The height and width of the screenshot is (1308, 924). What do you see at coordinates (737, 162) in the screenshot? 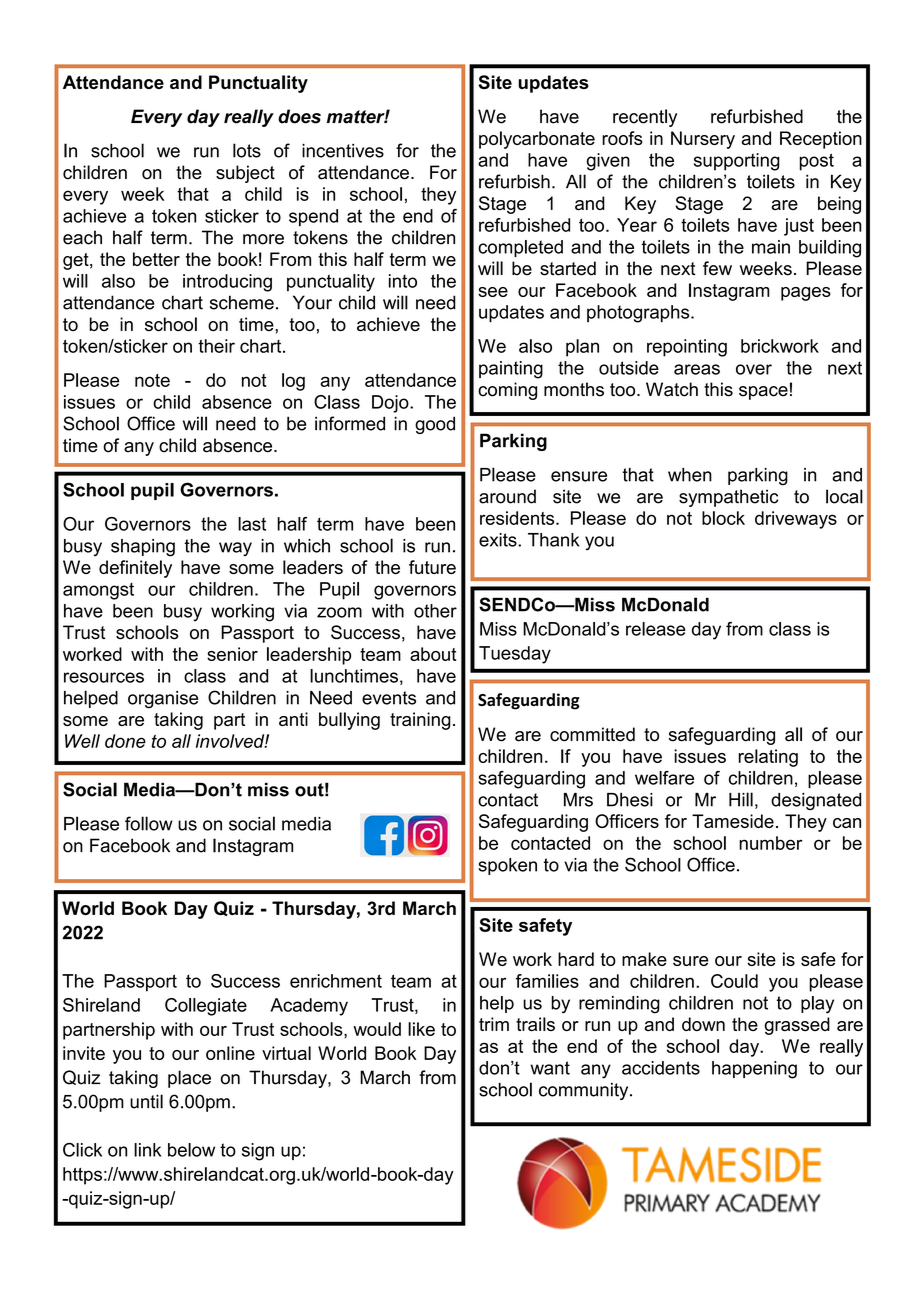
I see `supporting` at bounding box center [737, 162].
